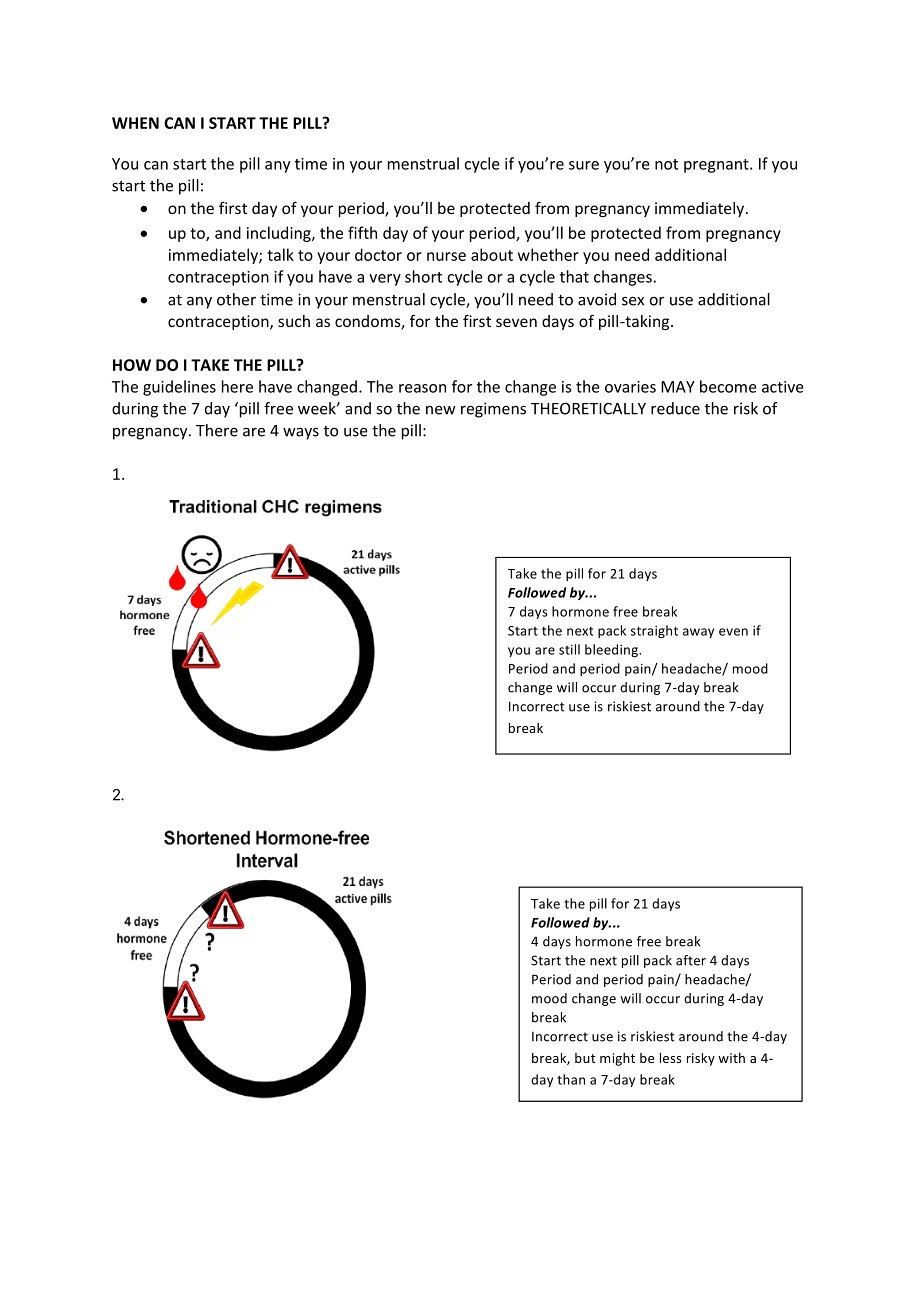  What do you see at coordinates (135, 123) in the screenshot?
I see `WHEN` at bounding box center [135, 123].
